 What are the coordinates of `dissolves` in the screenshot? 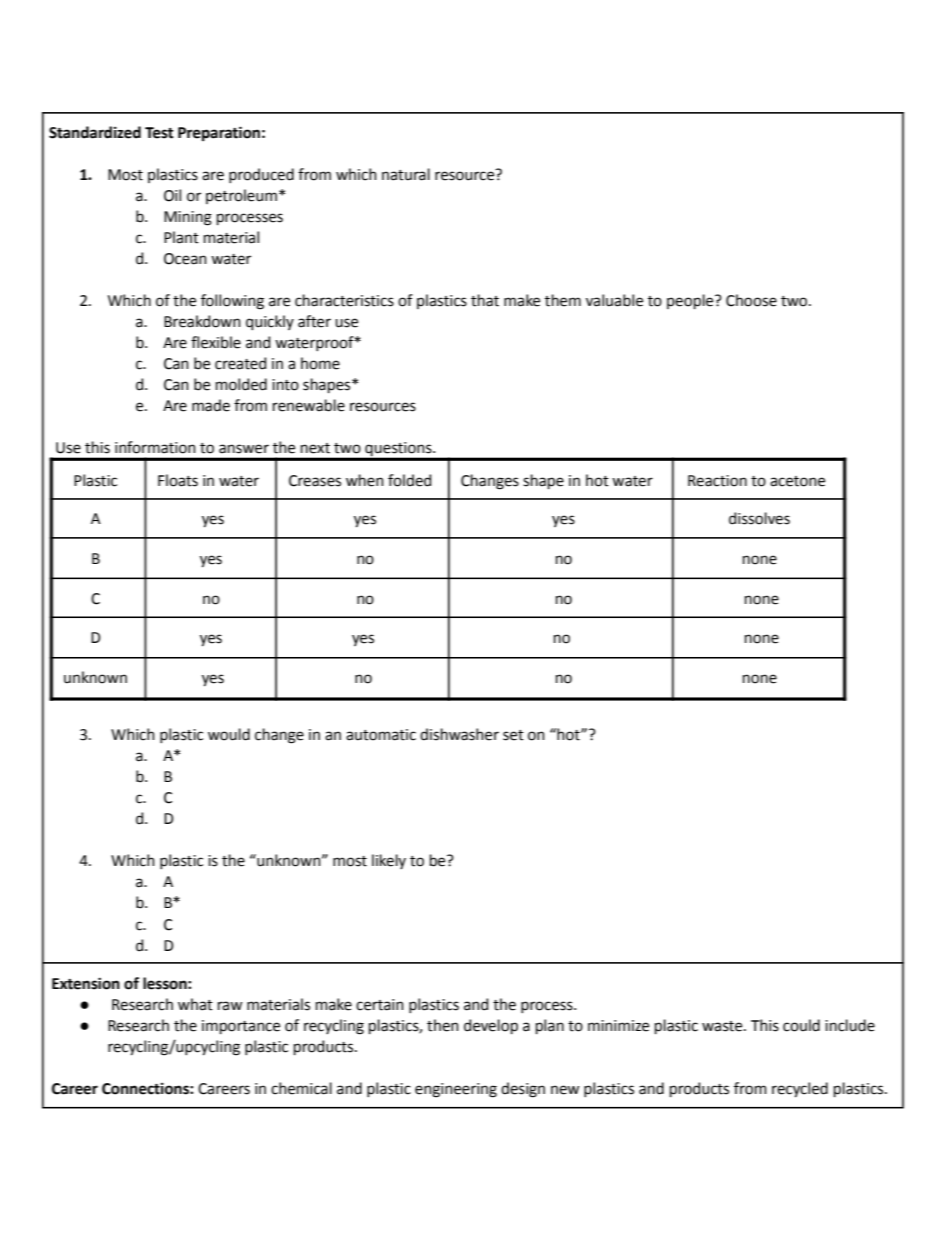 It's located at (759, 518).
